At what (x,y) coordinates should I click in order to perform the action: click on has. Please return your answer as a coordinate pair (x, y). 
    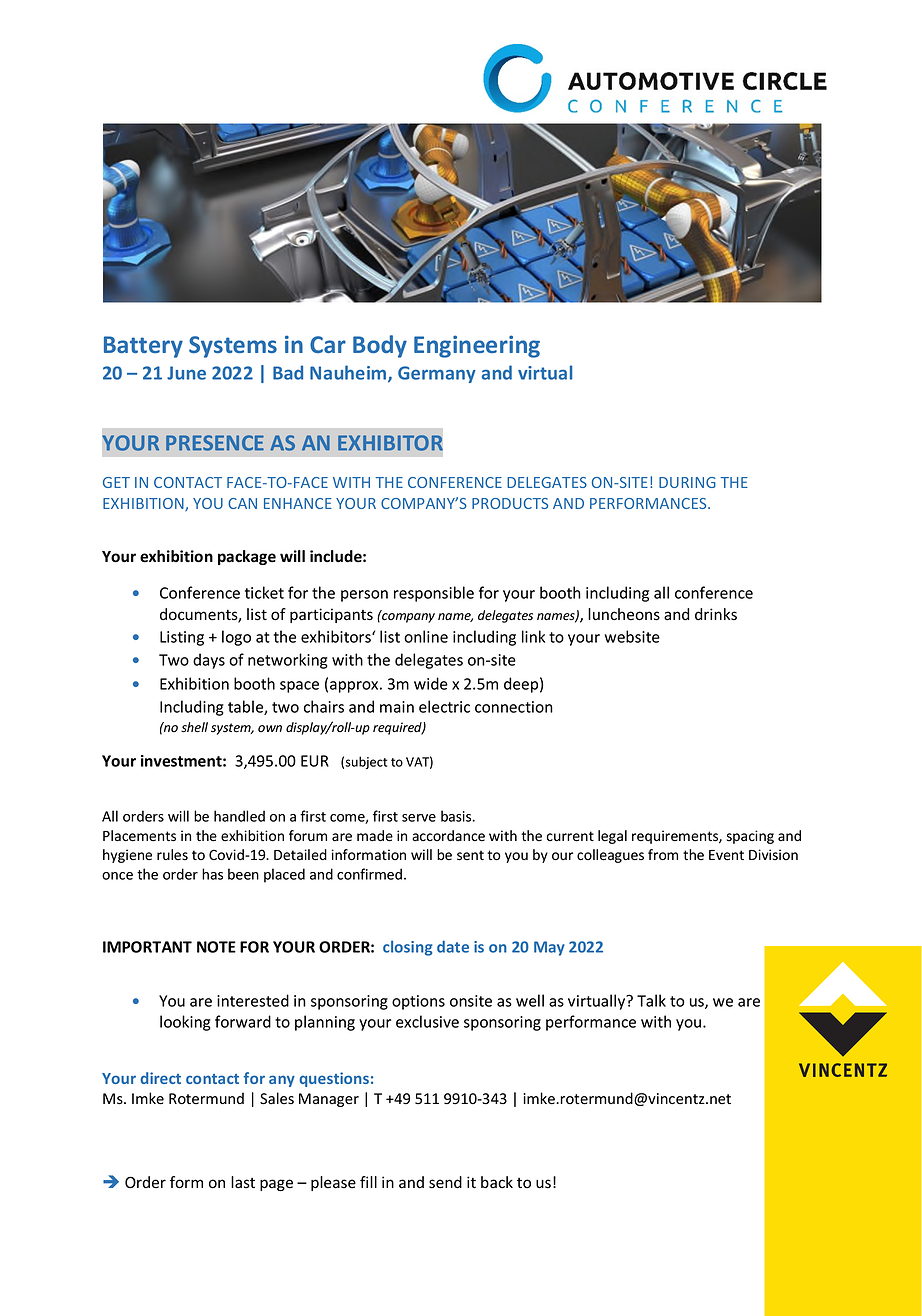
    Looking at the image, I should click on (212, 874).
